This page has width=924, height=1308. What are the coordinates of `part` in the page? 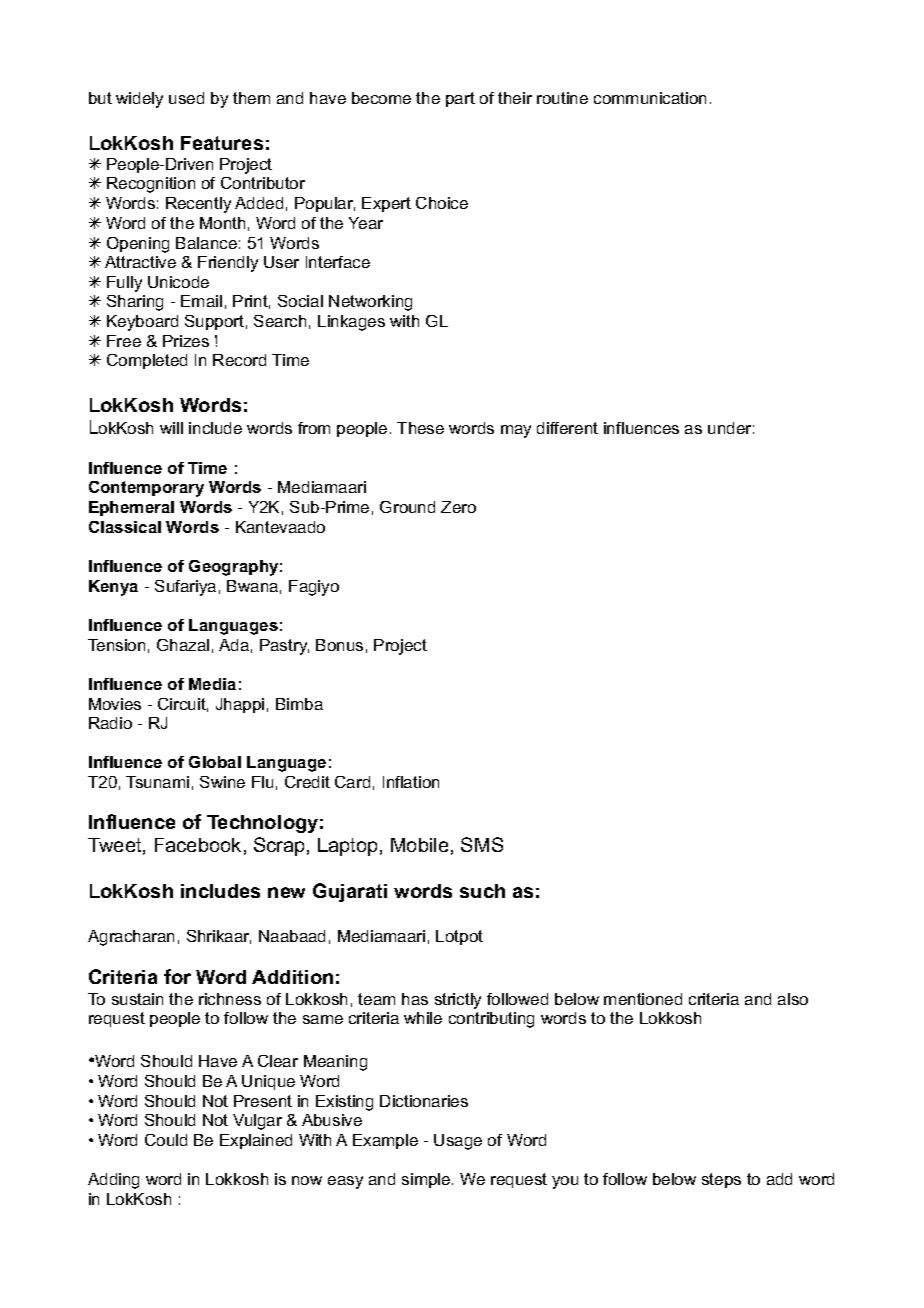 It's located at (460, 99).
